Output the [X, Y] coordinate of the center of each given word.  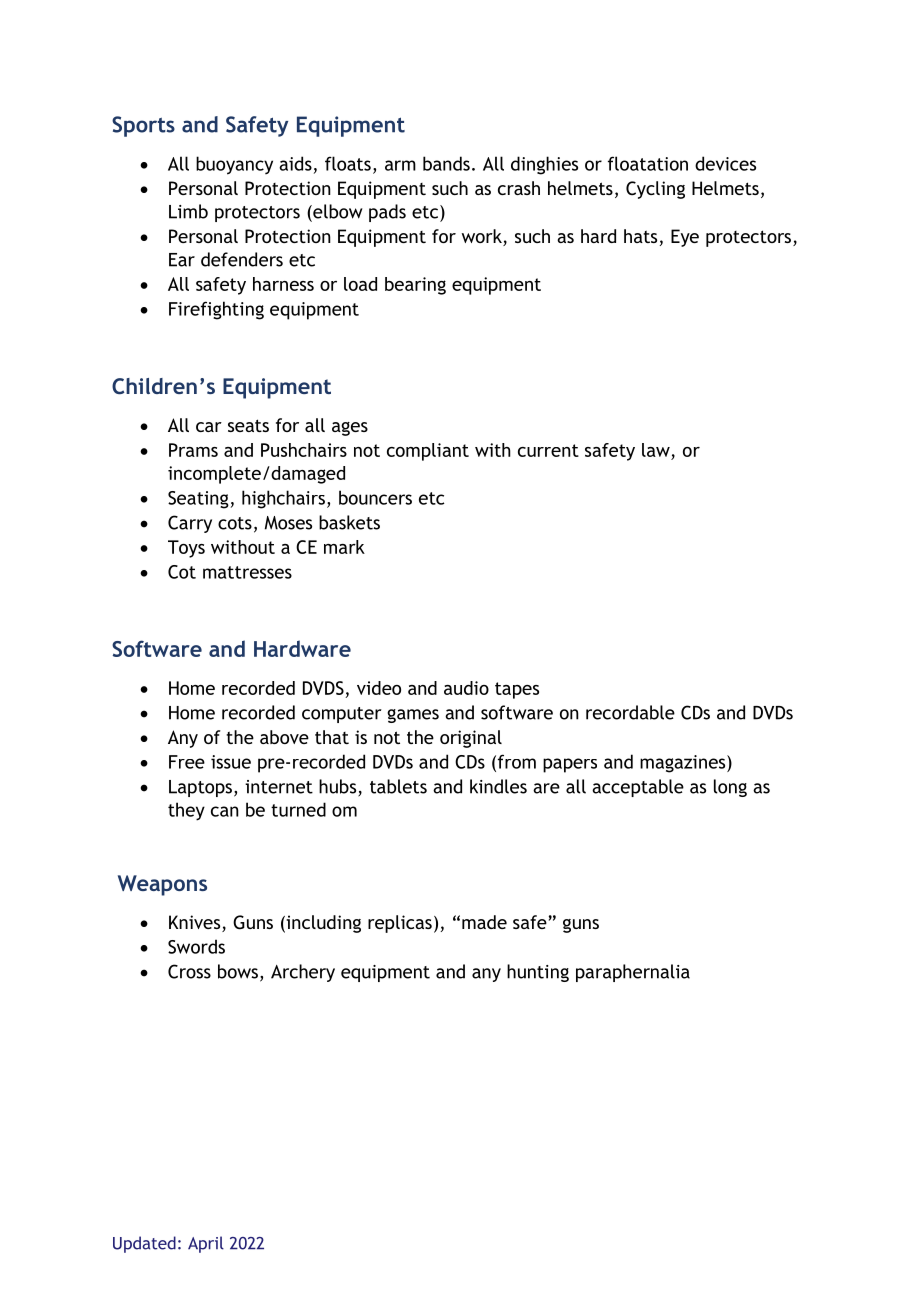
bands [446, 163]
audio [466, 688]
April [206, 1244]
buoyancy [234, 165]
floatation [648, 163]
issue [231, 762]
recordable [630, 712]
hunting [538, 973]
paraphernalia [633, 973]
